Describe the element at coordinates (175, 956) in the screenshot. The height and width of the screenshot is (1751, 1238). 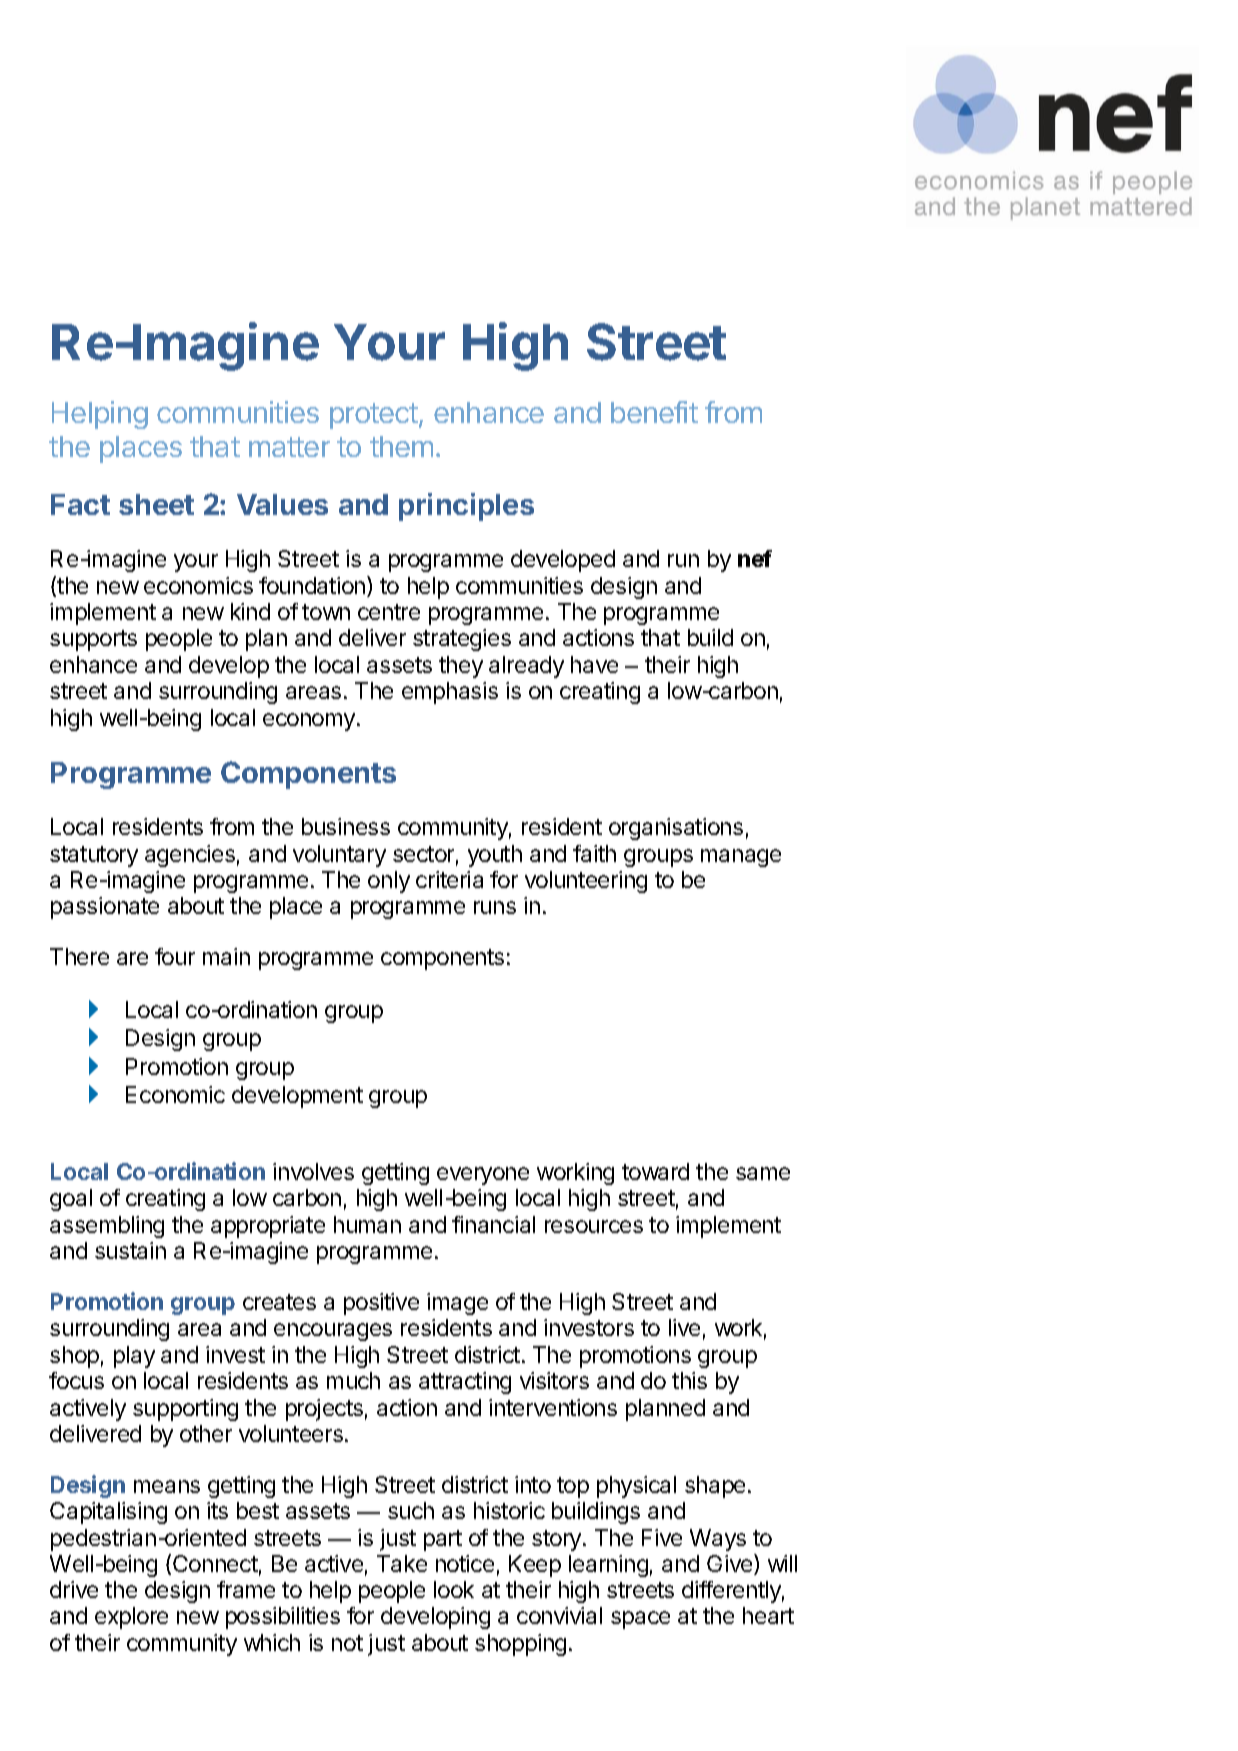
I see `four` at that location.
